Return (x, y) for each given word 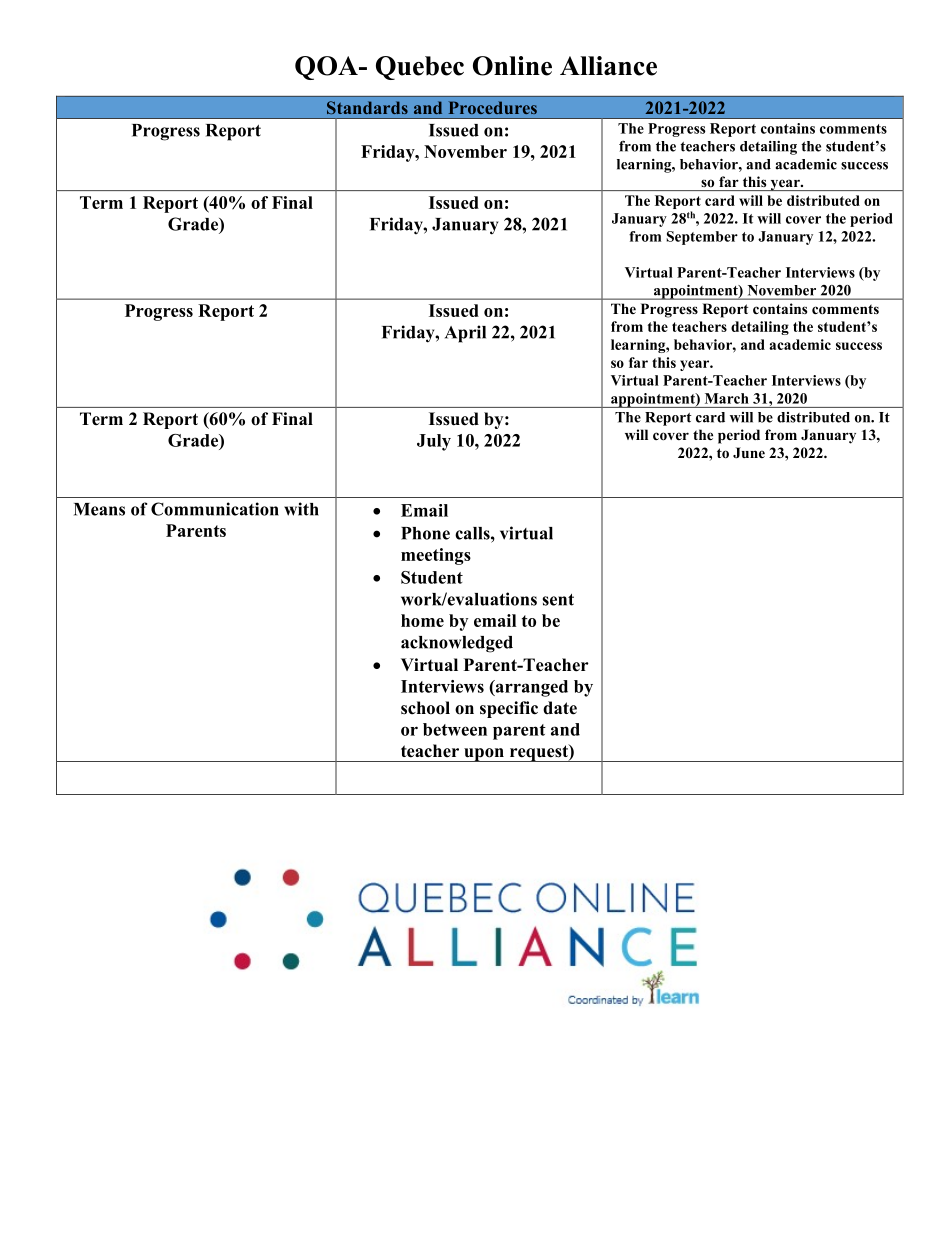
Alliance (608, 66)
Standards (367, 107)
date (560, 708)
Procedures (493, 107)
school (425, 708)
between (455, 729)
